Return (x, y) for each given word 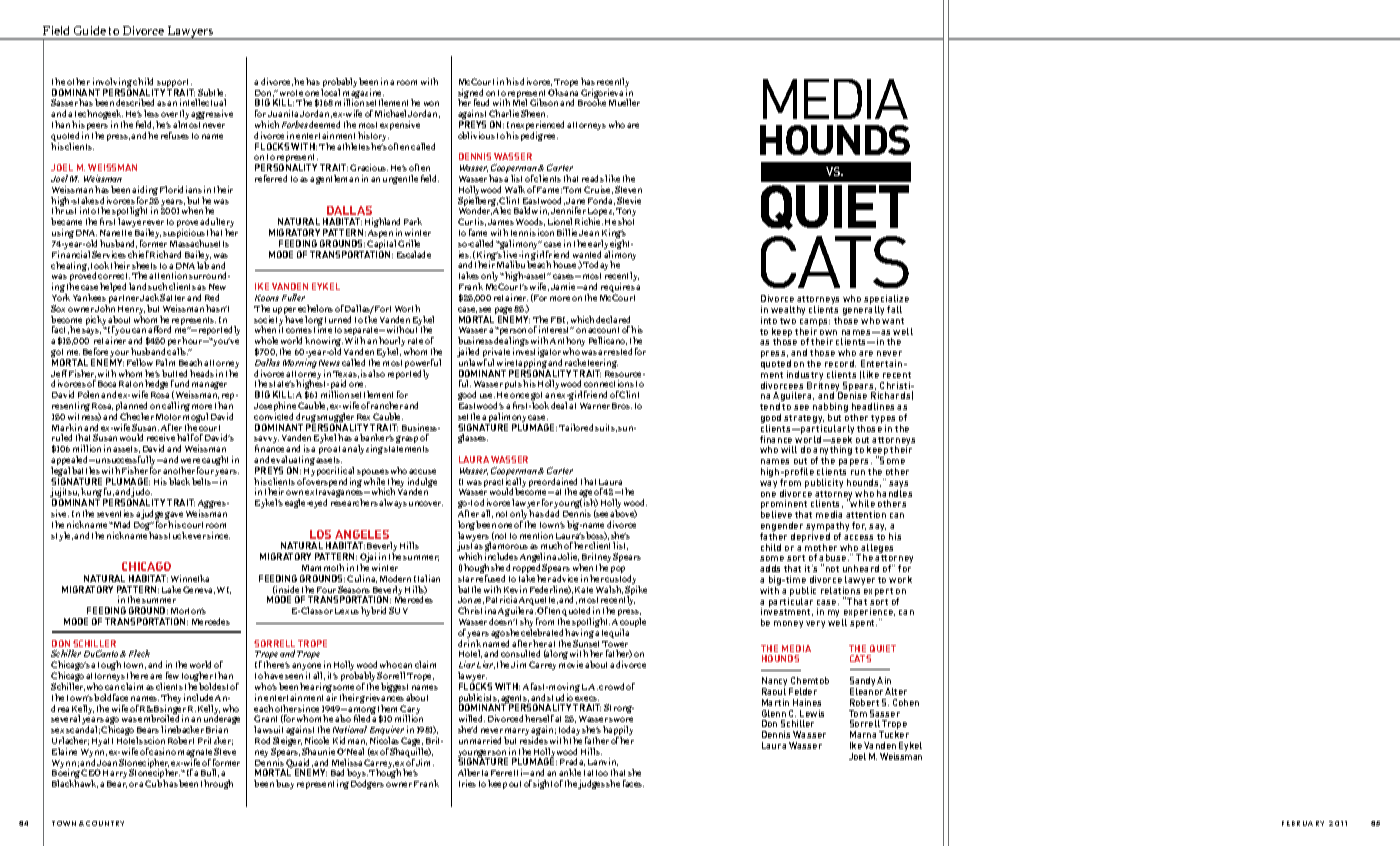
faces (633, 783)
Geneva (199, 590)
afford (159, 329)
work (900, 579)
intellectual (203, 102)
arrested (615, 351)
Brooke (592, 102)
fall (894, 309)
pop (618, 569)
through (217, 784)
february (1303, 823)
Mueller (624, 102)
